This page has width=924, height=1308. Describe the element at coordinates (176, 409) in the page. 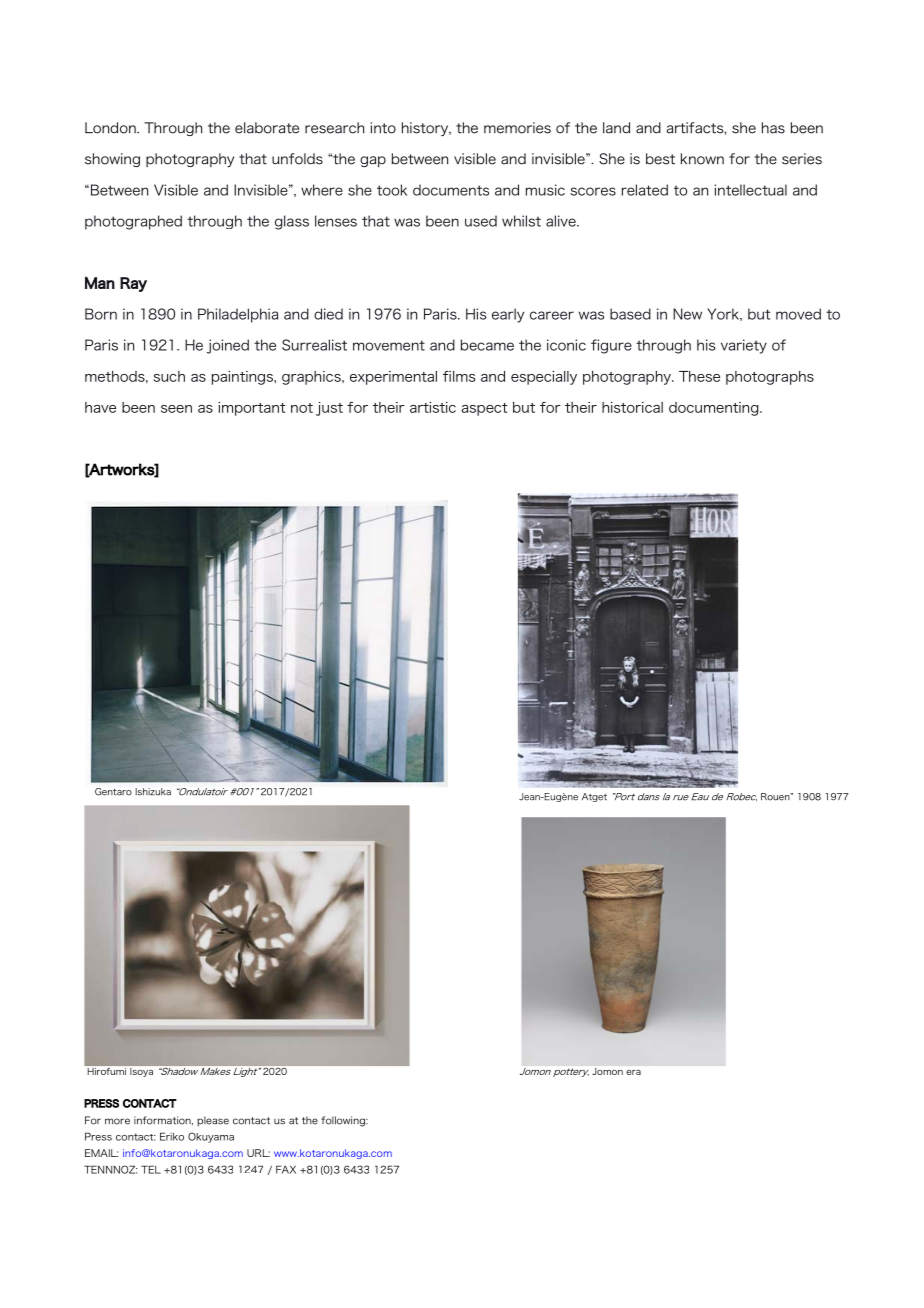

I see `seen` at that location.
